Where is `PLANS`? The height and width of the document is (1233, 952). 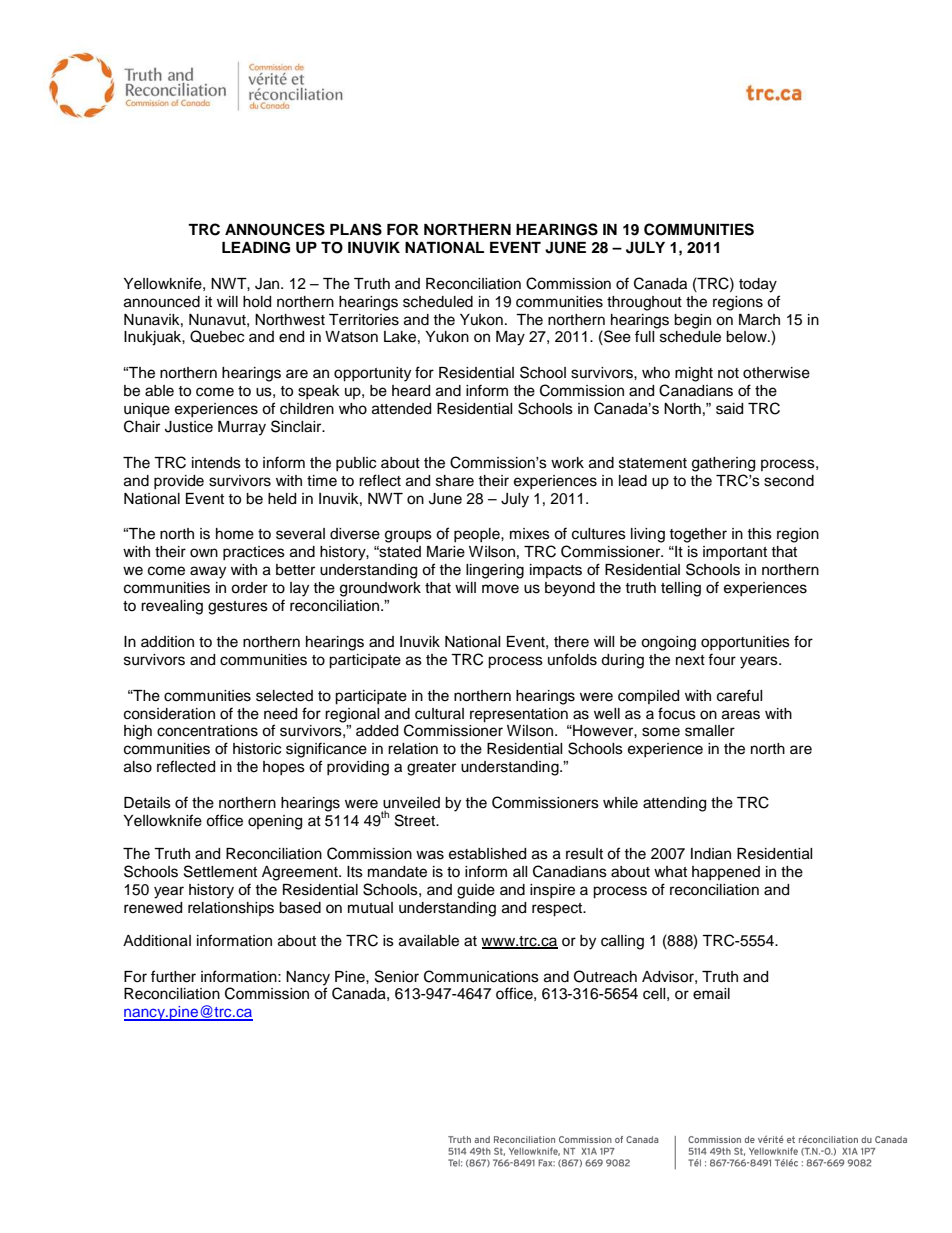 PLANS is located at coordinates (356, 229).
